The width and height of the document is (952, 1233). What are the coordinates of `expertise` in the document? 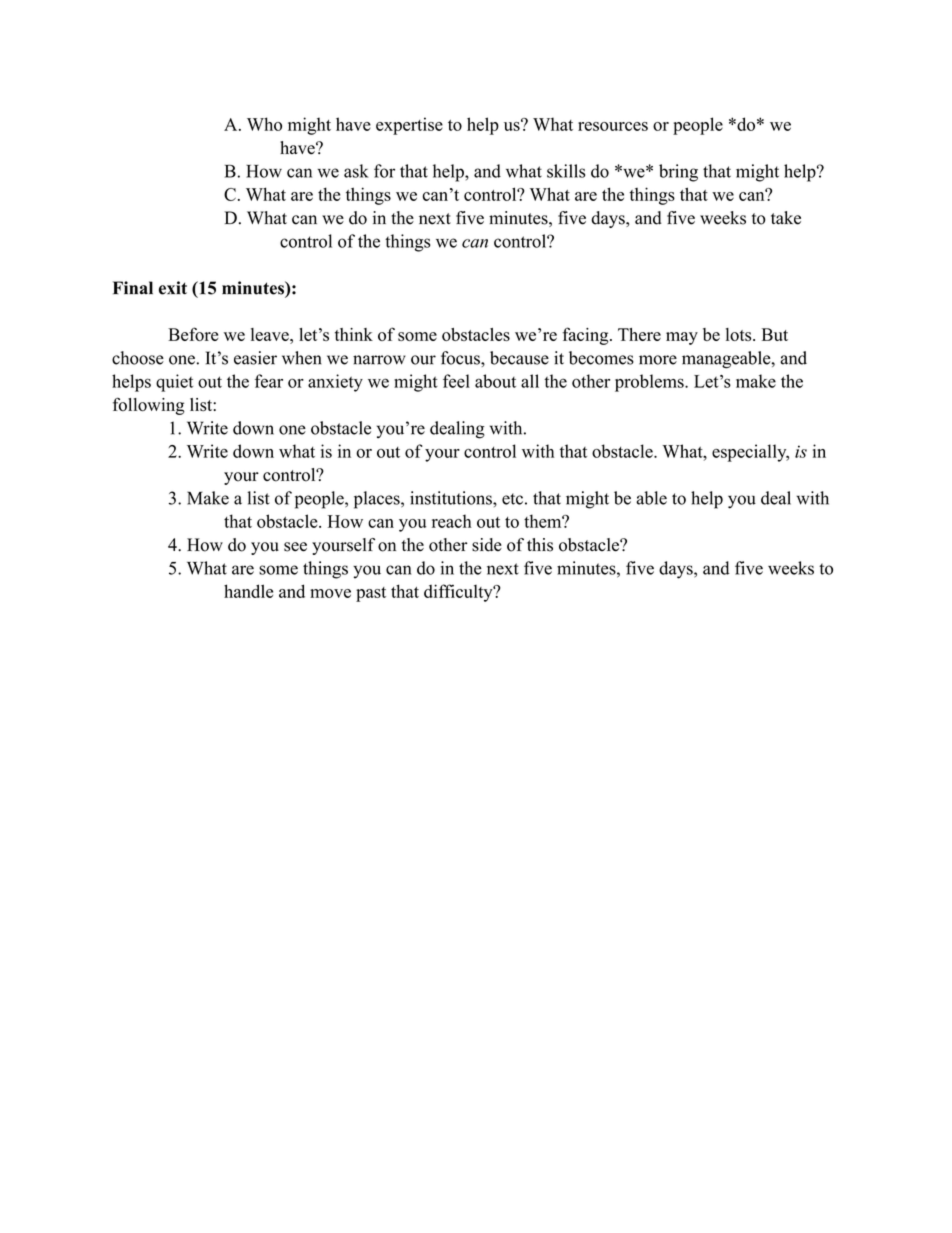 It's located at (409, 126).
